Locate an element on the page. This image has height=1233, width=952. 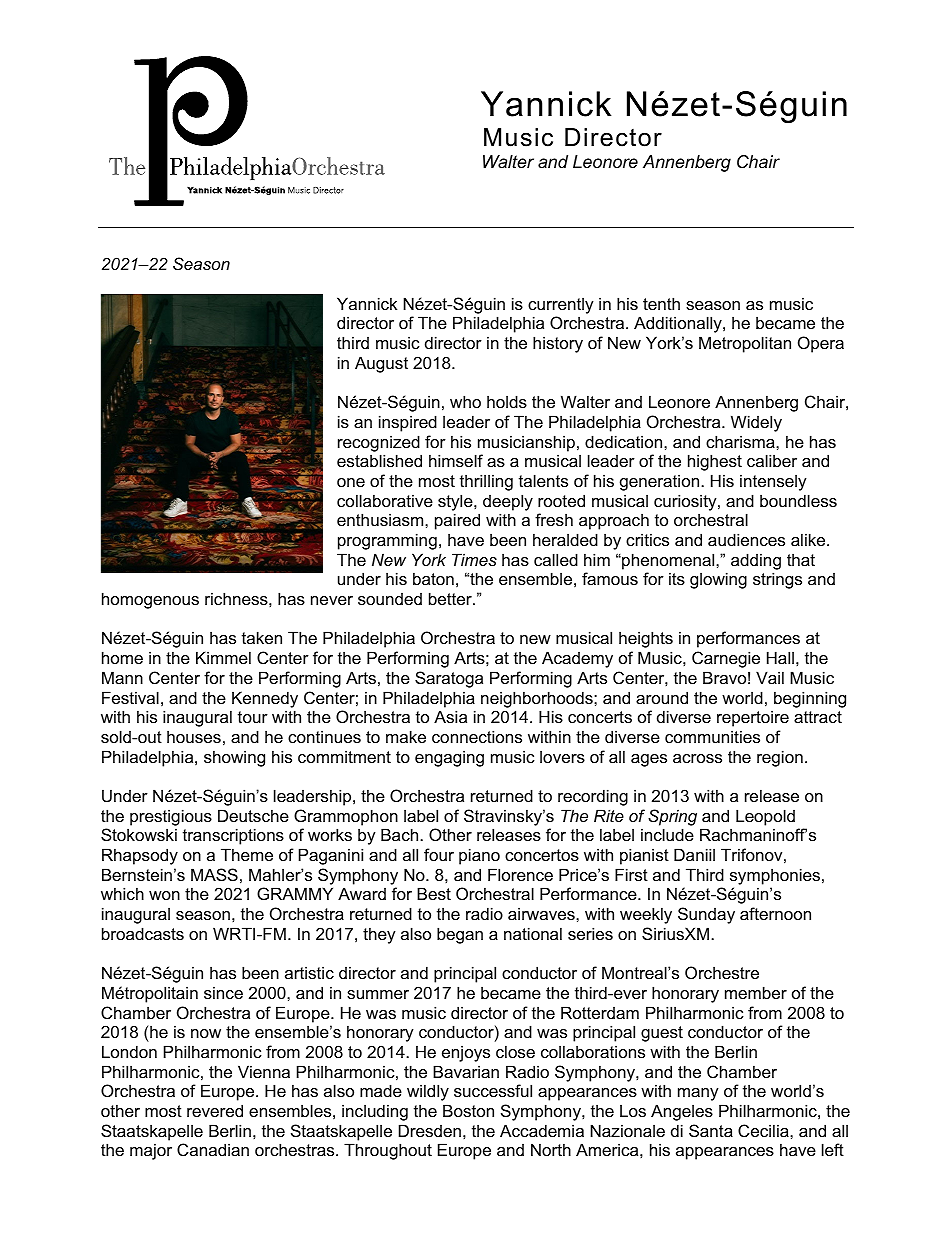
four is located at coordinates (439, 854).
